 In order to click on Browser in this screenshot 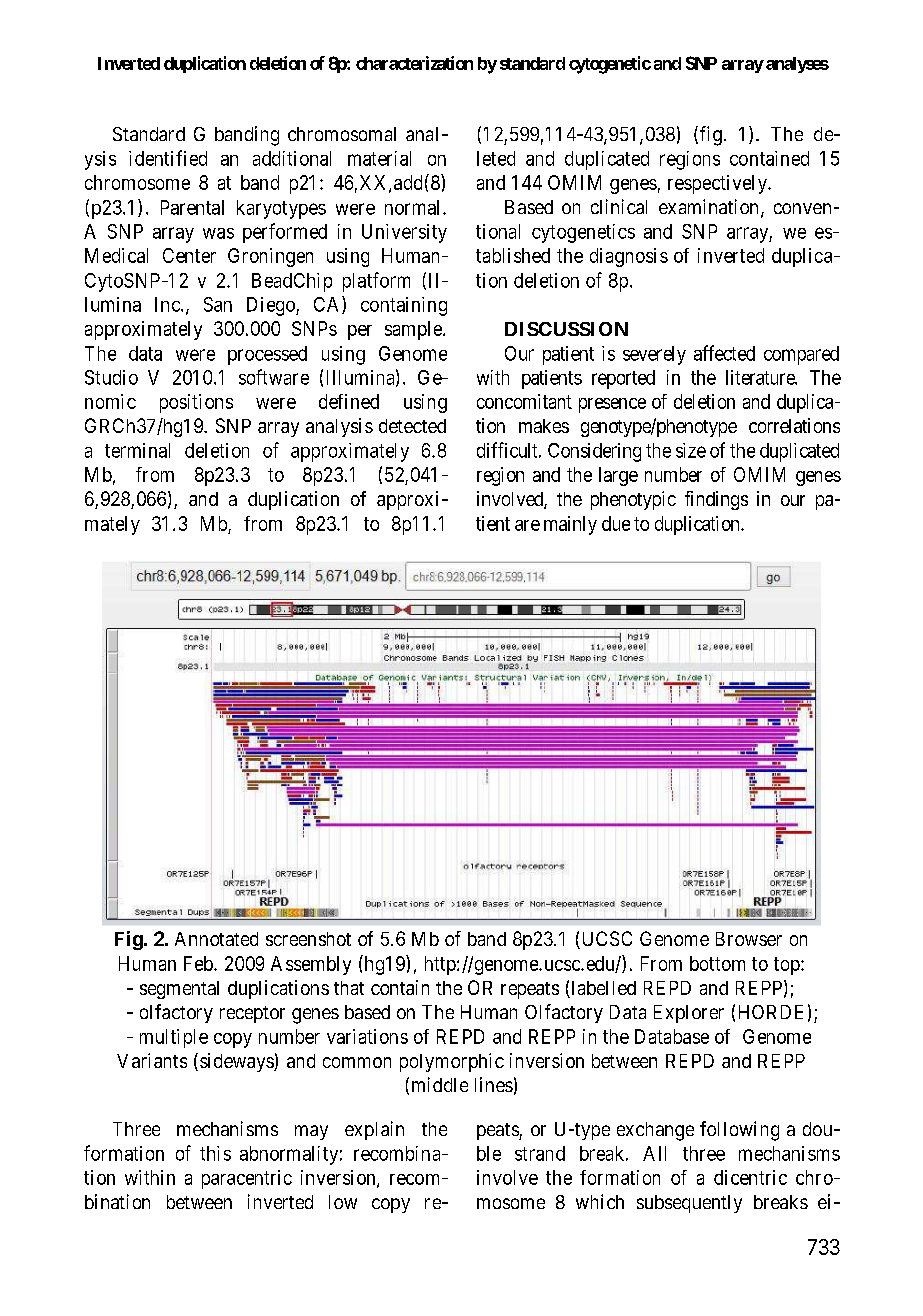, I will do `click(749, 939)`.
